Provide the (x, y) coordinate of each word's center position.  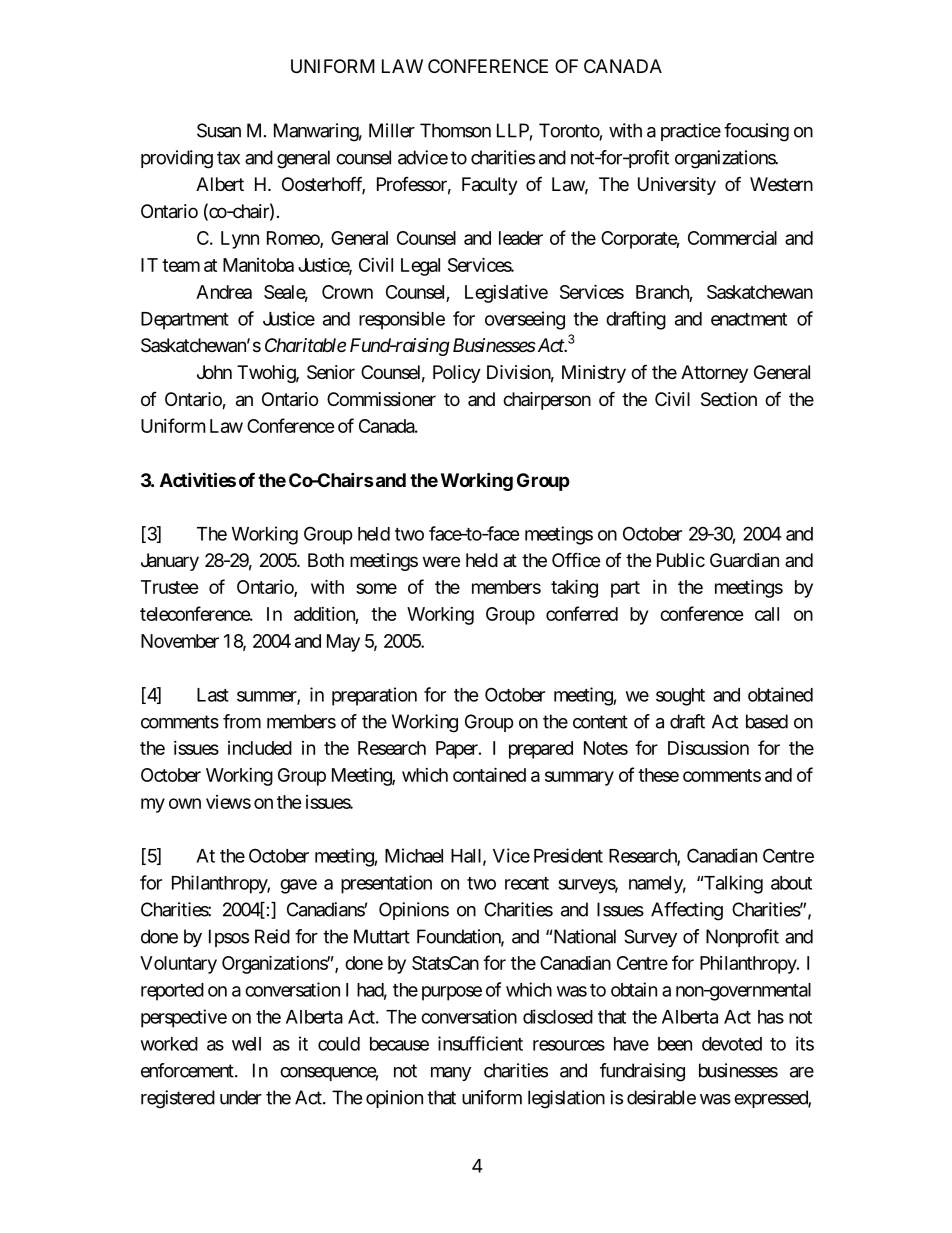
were (441, 561)
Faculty (490, 186)
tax (228, 158)
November (180, 641)
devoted (732, 1044)
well (246, 1044)
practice (691, 132)
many (451, 1074)
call (767, 614)
